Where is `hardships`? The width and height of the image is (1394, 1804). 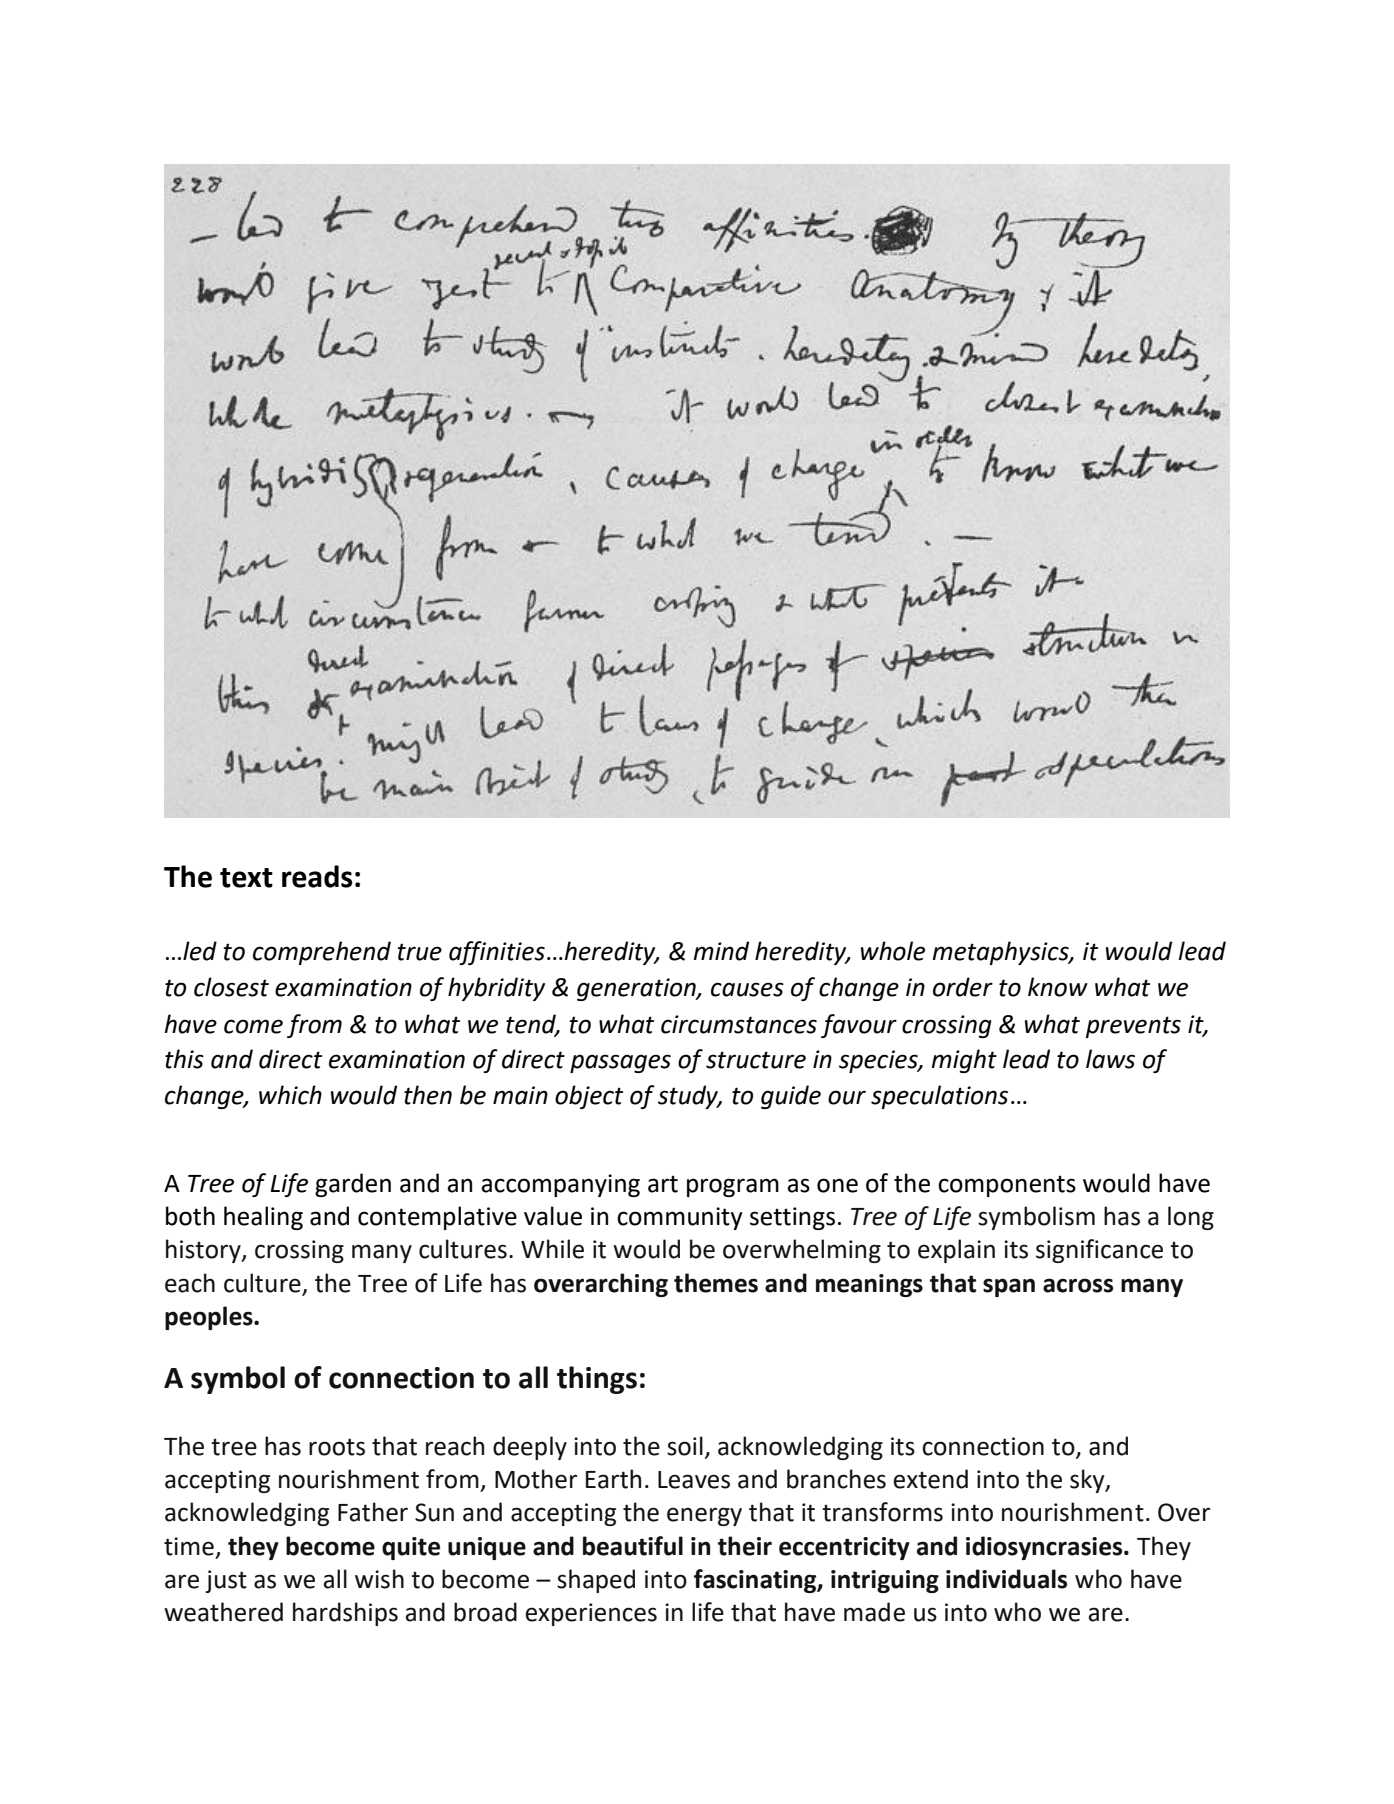
hardships is located at coordinates (345, 1614).
